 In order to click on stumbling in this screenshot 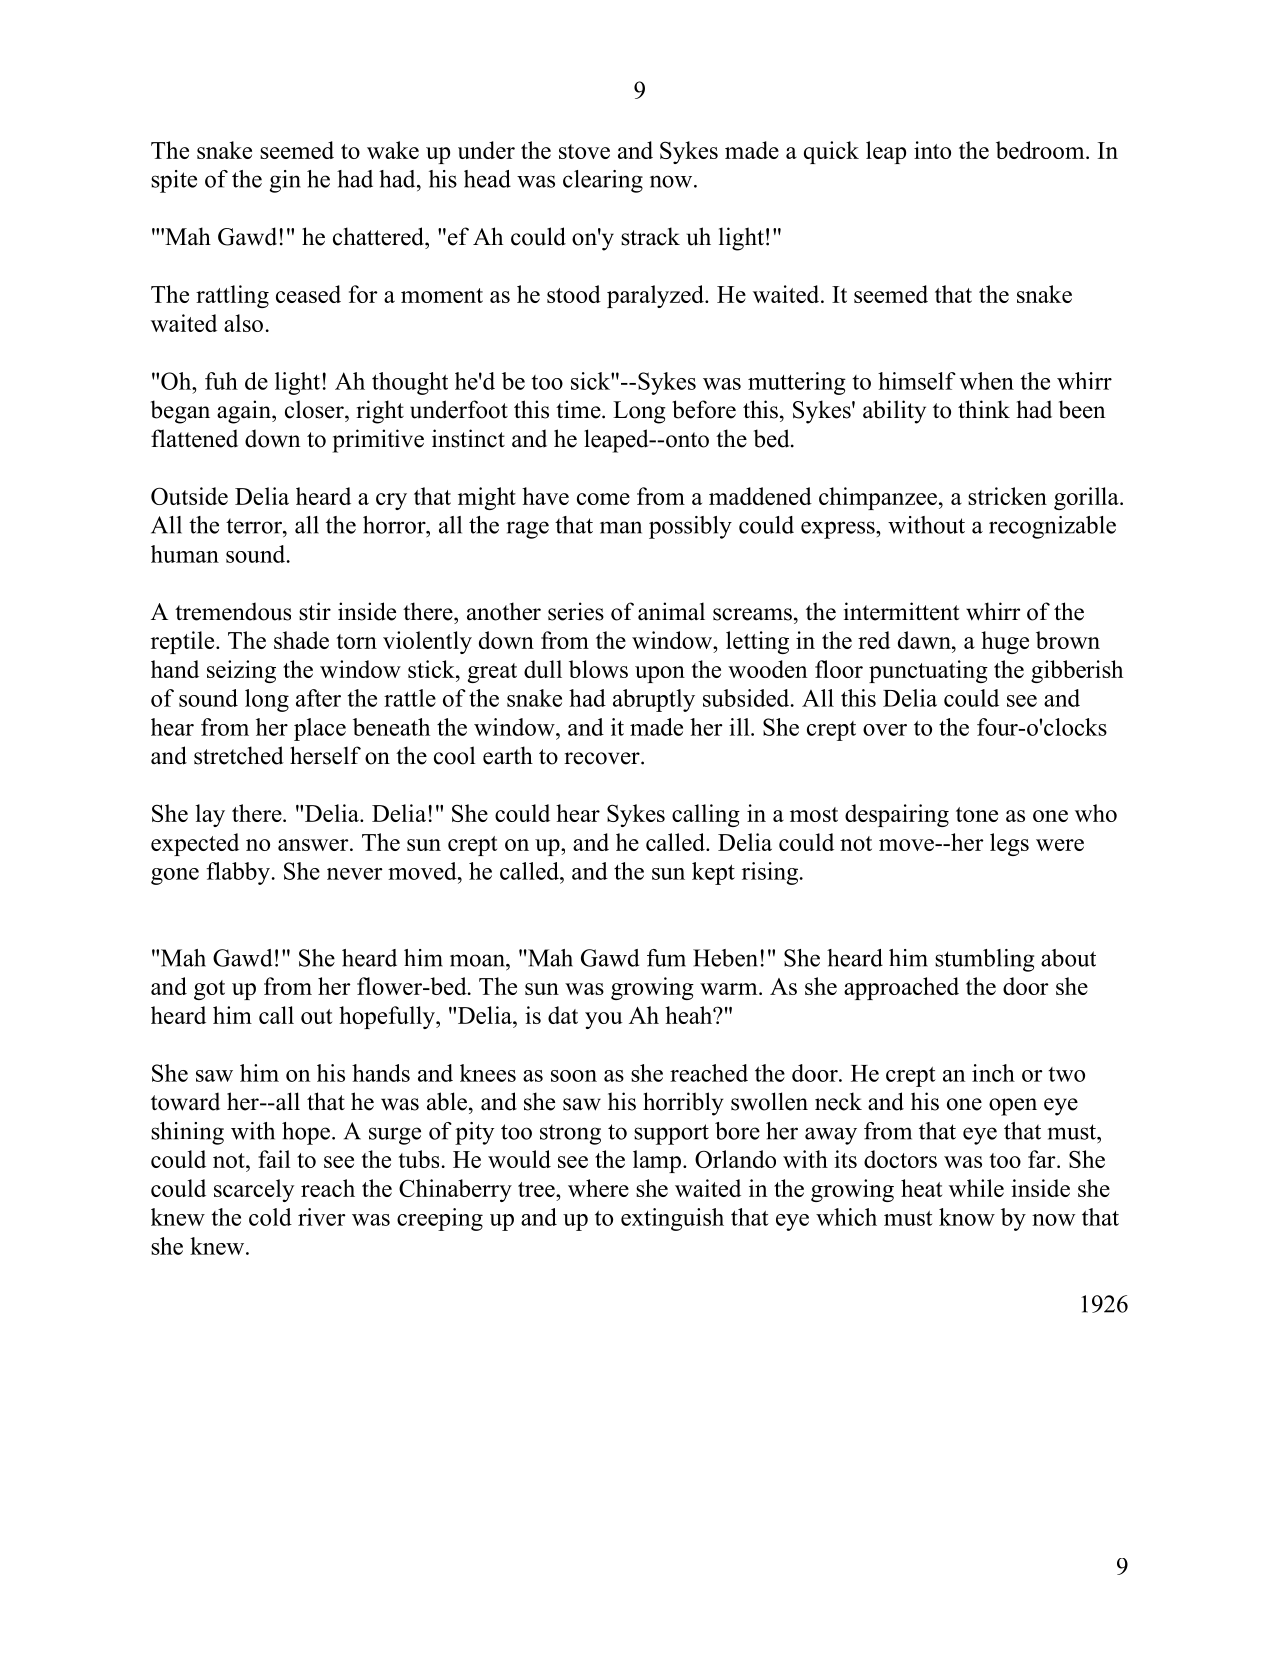, I will do `click(984, 960)`.
